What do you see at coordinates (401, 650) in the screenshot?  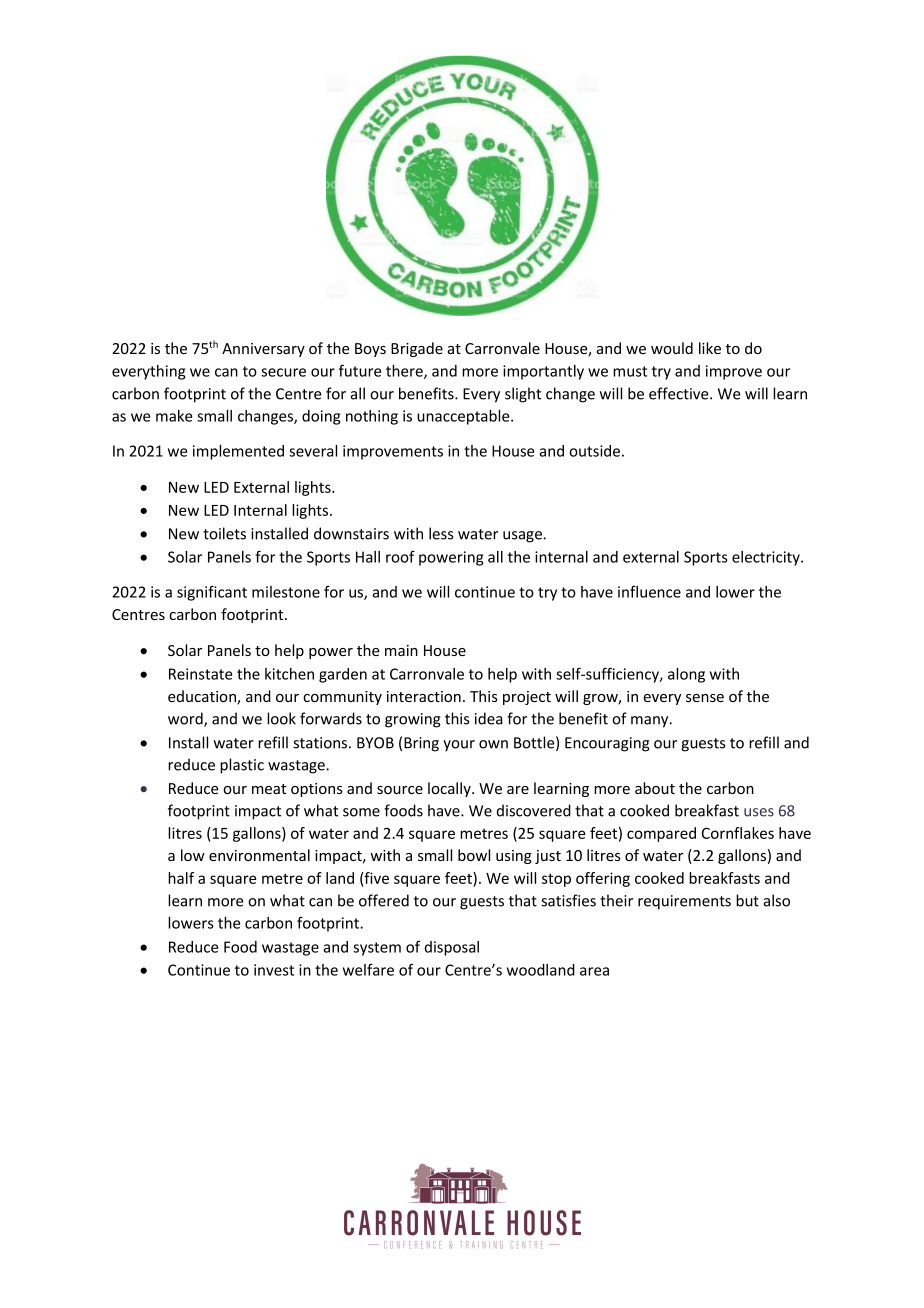 I see `main` at bounding box center [401, 650].
